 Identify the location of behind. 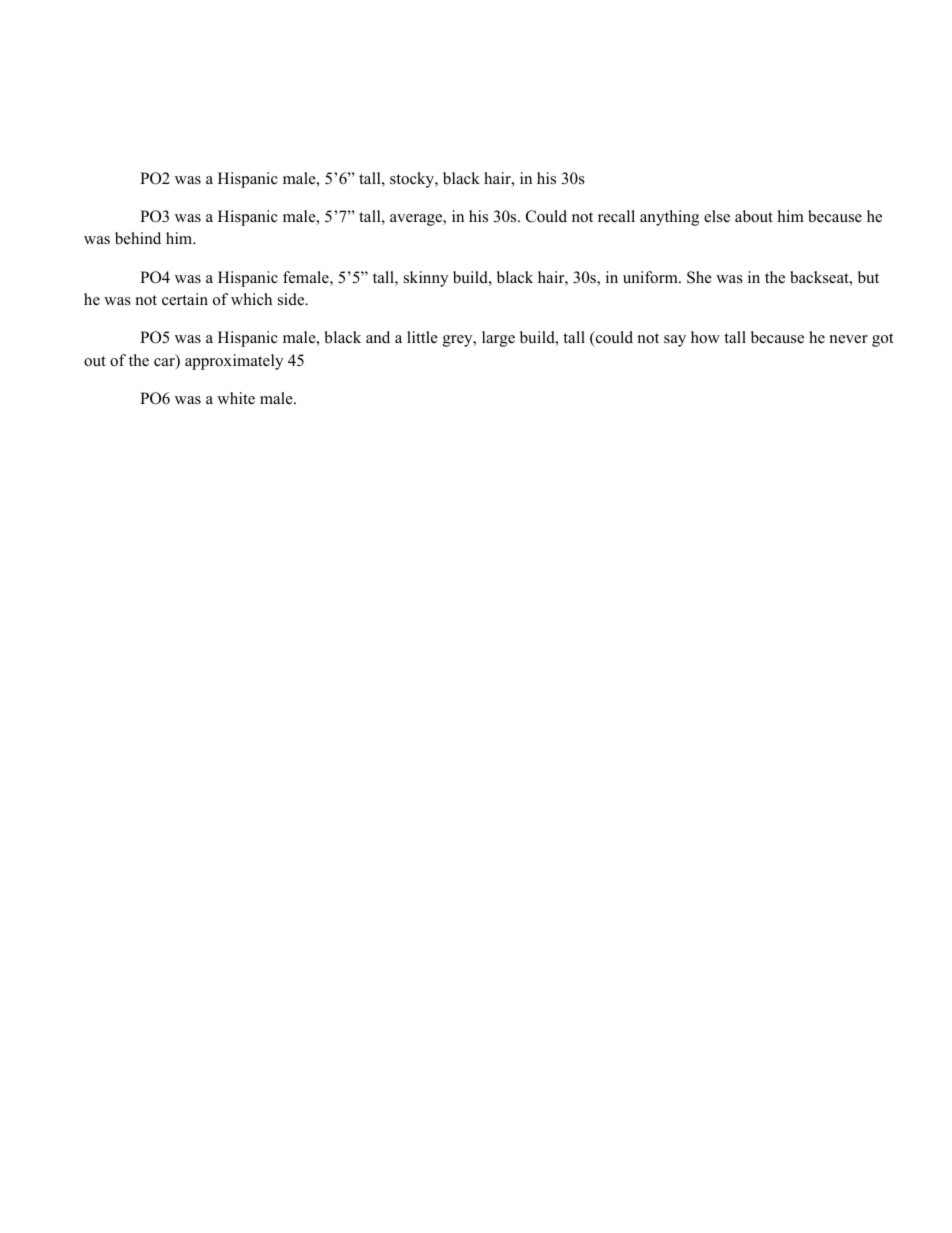
(138, 238).
